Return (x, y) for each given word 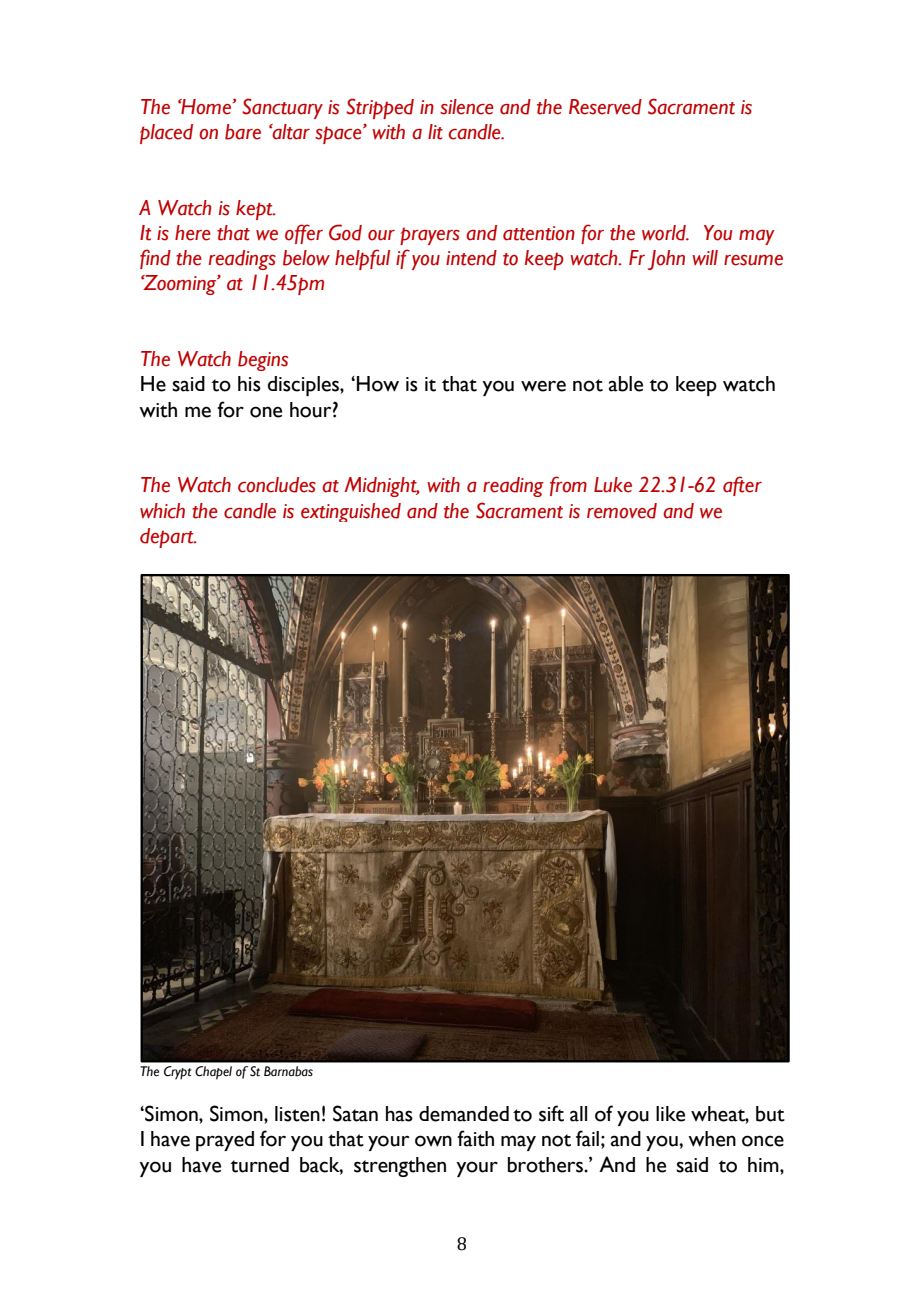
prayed (225, 1141)
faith (475, 1138)
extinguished (351, 512)
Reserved (605, 107)
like (670, 1114)
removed (622, 511)
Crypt (177, 1073)
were (543, 386)
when (712, 1139)
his (249, 384)
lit (435, 132)
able (626, 384)
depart (168, 538)
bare (243, 132)
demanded (464, 1114)
